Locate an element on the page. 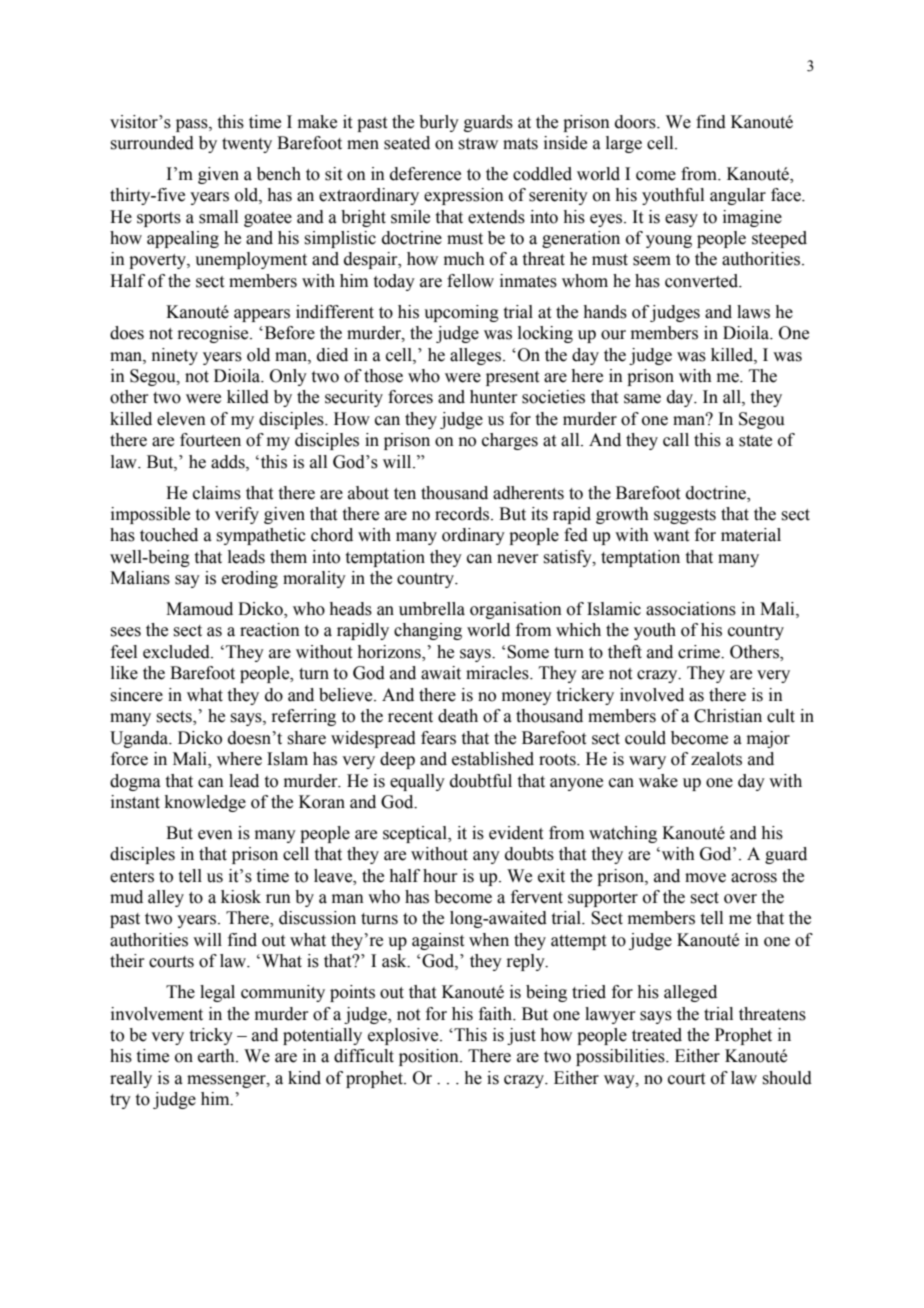  position is located at coordinates (430, 1057).
